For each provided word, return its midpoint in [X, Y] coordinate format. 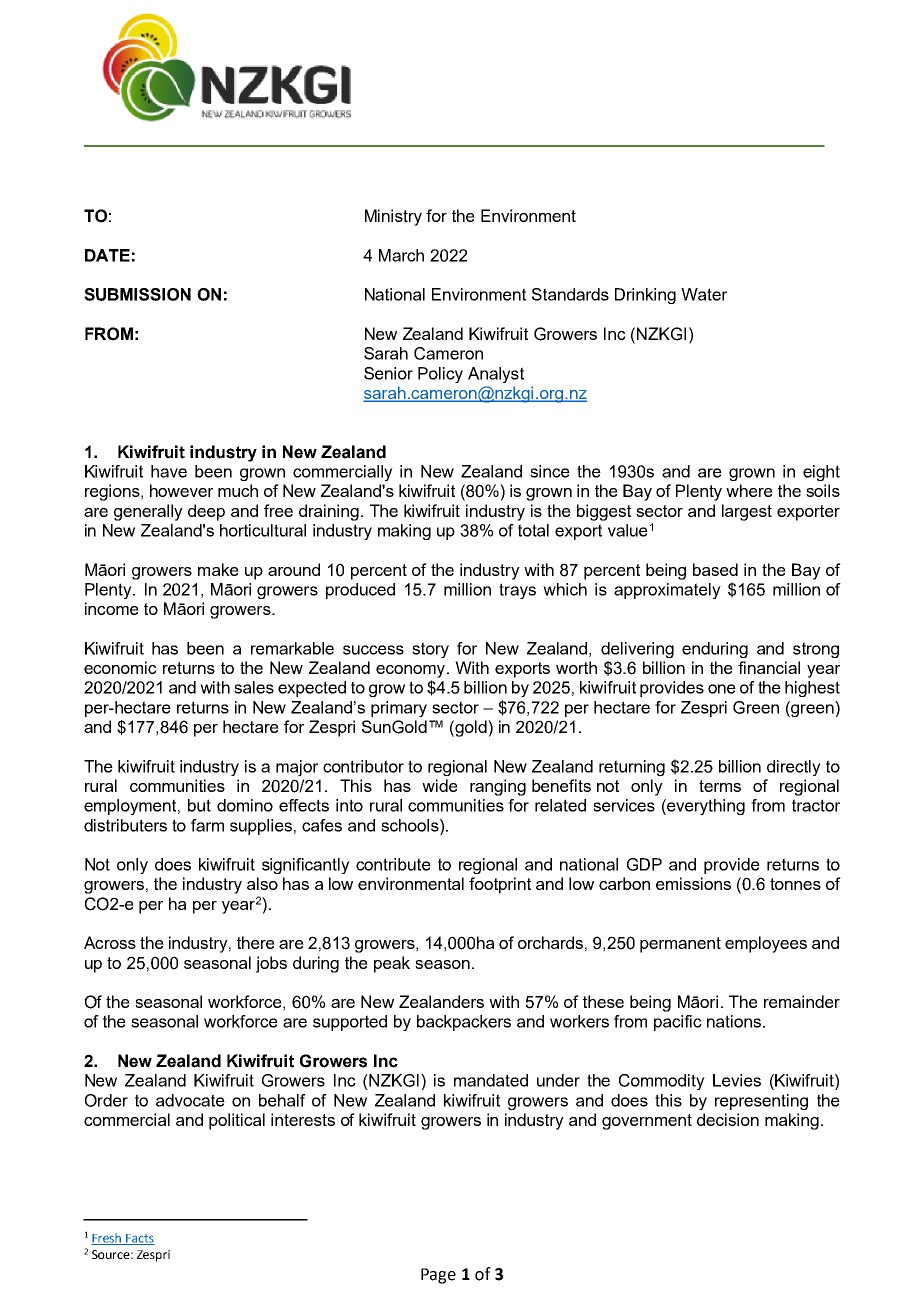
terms [720, 786]
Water [704, 294]
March [401, 255]
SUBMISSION [137, 294]
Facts [139, 1239]
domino [245, 805]
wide [440, 785]
